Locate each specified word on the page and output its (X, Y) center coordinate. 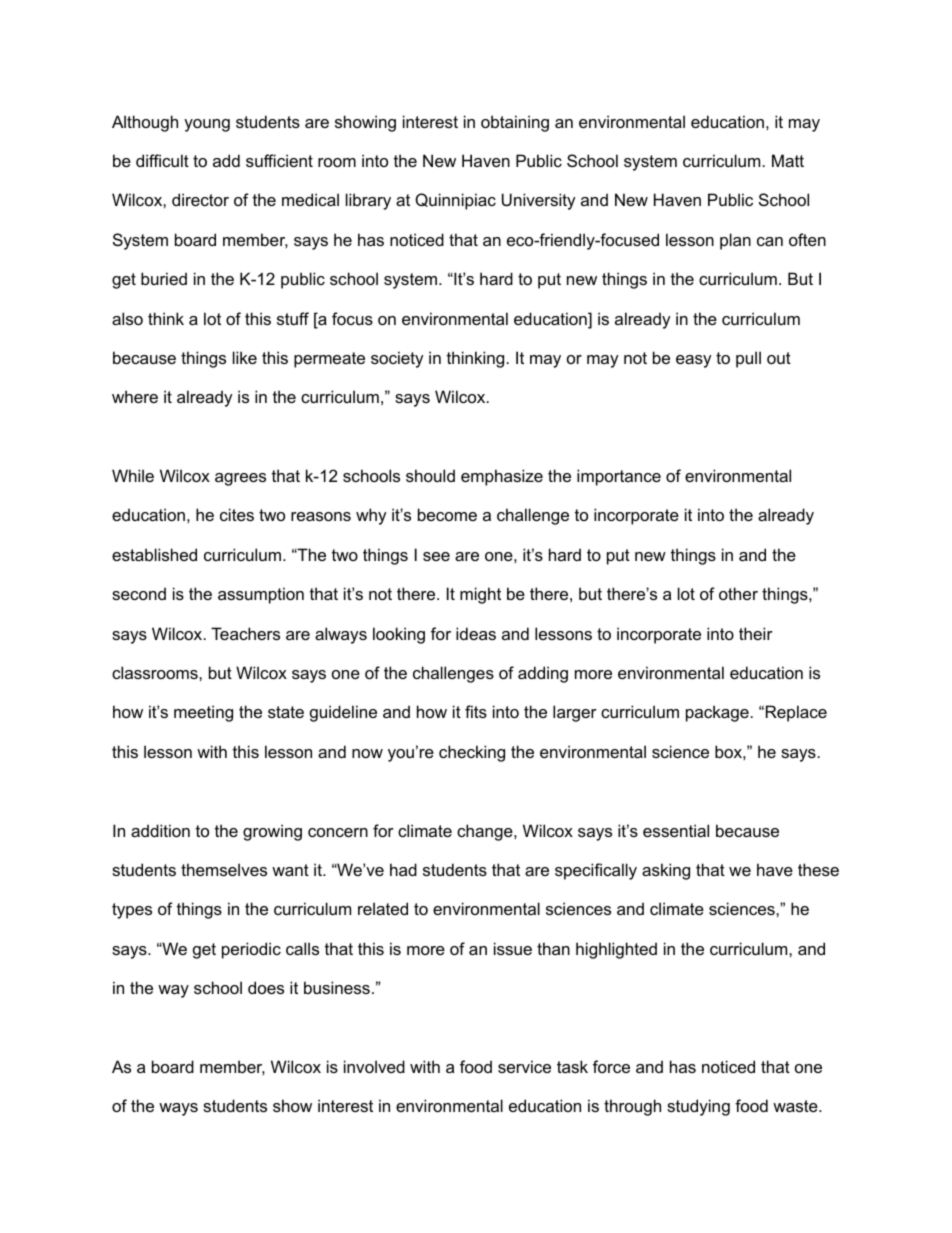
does (266, 987)
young (207, 125)
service (524, 1066)
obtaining (515, 123)
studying (698, 1107)
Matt (788, 160)
